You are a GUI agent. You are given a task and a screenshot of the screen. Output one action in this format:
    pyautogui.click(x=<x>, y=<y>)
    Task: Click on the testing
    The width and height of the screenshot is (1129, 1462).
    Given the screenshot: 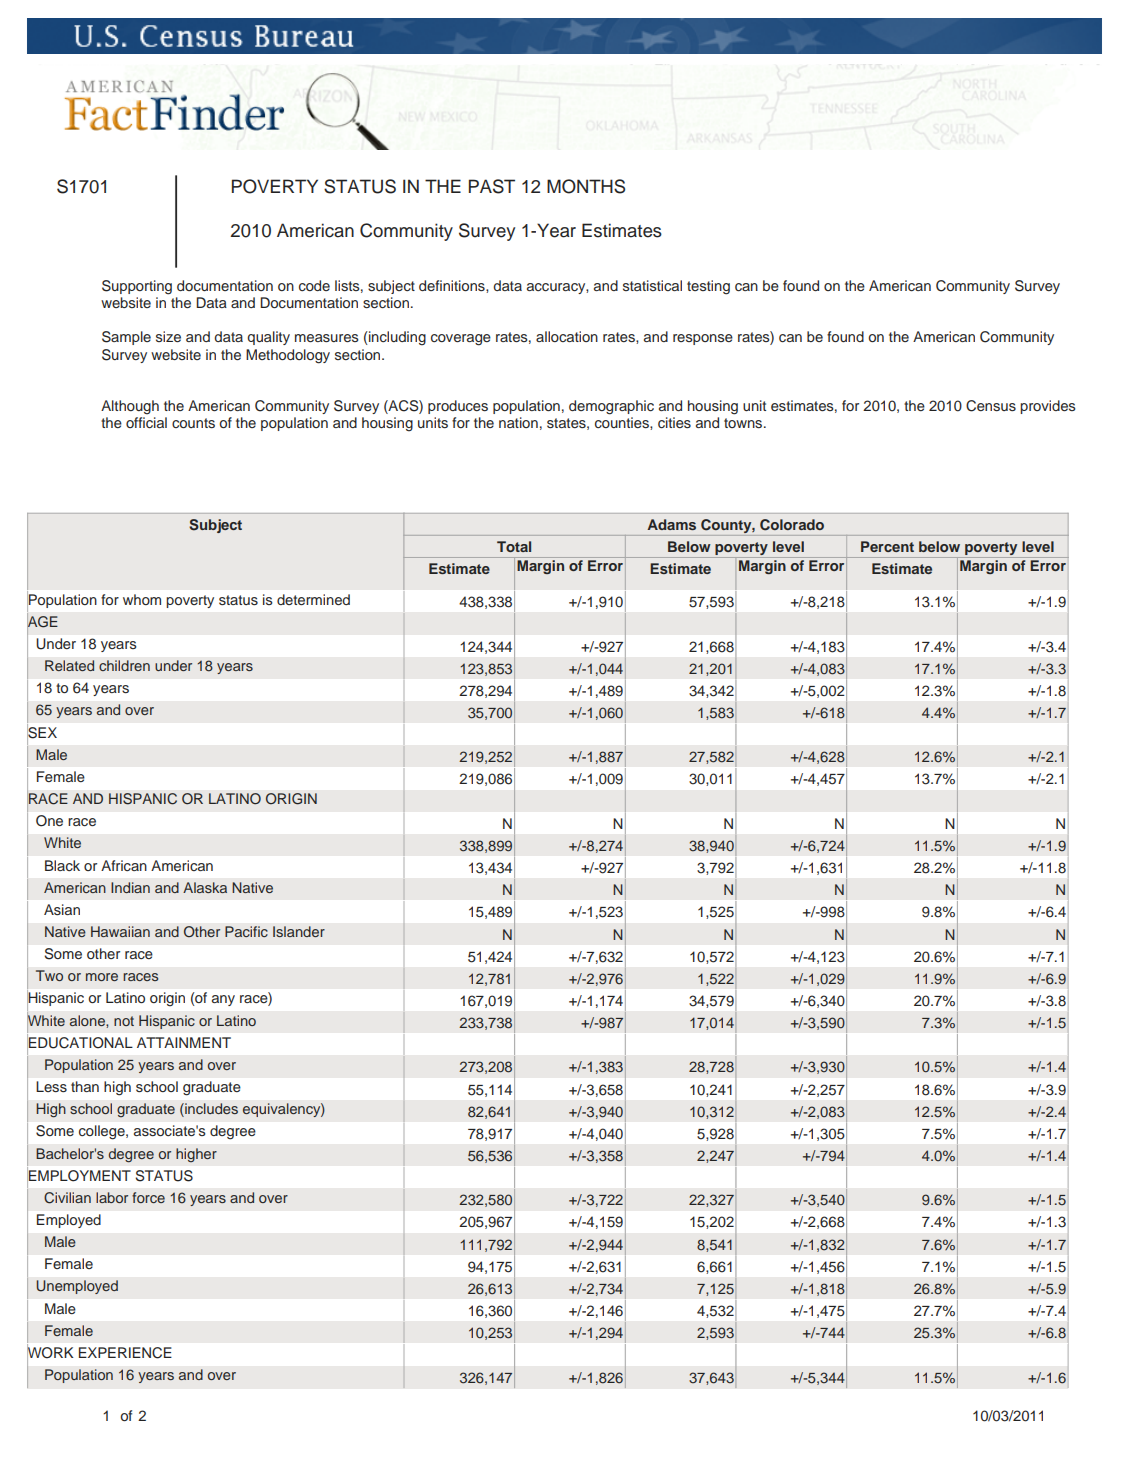 What is the action you would take?
    pyautogui.click(x=708, y=287)
